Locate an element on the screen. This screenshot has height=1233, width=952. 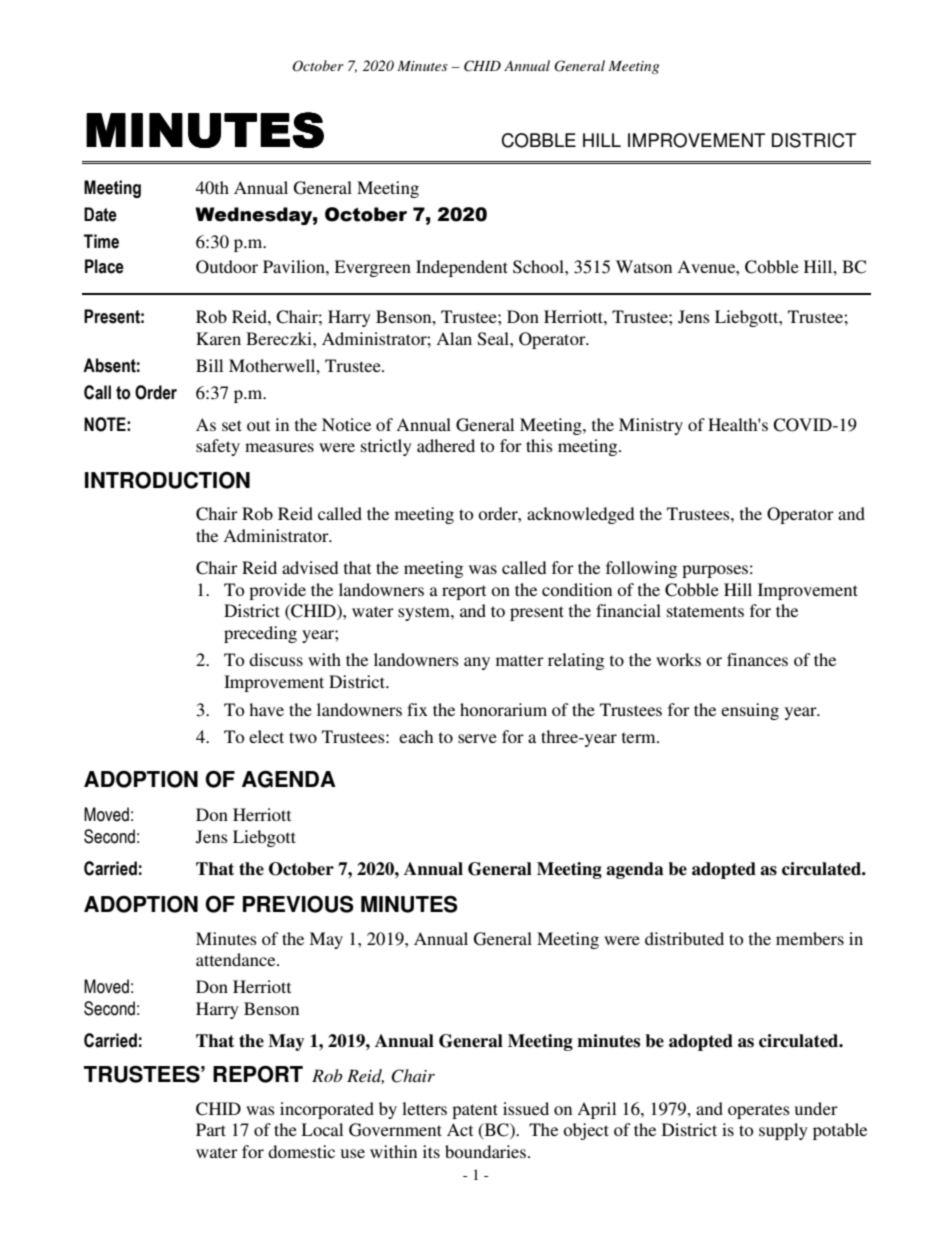
Act is located at coordinates (460, 1129).
